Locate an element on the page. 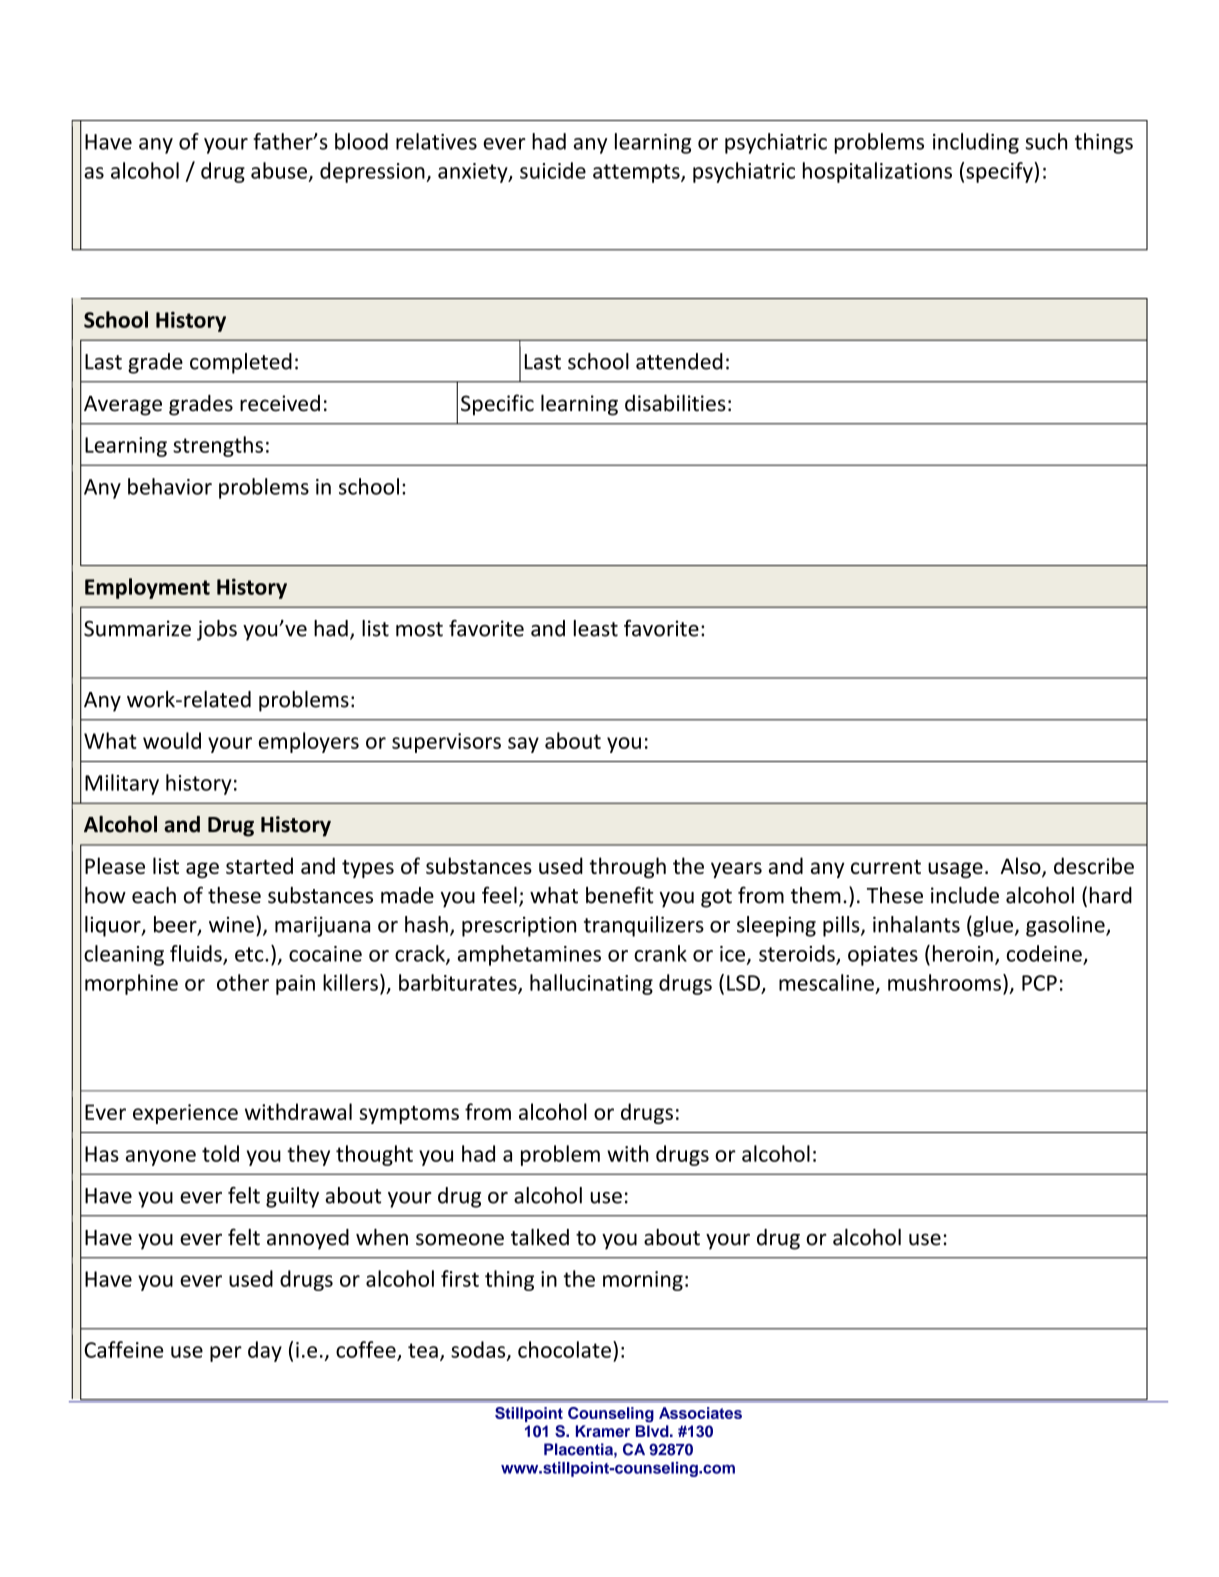 This document has width=1219, height=1577. day is located at coordinates (265, 1351).
